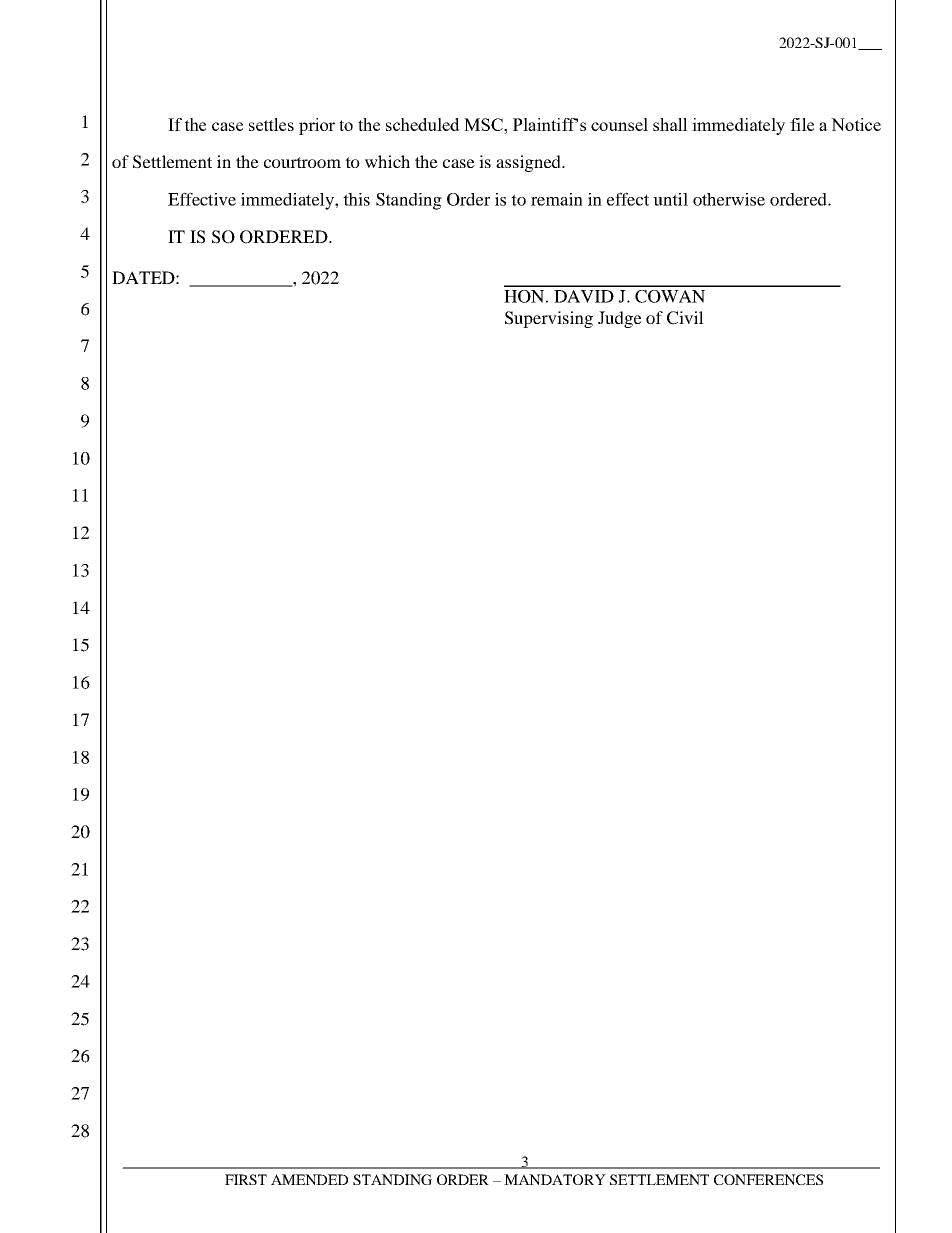  Describe the element at coordinates (620, 319) in the document. I see `Judge` at that location.
